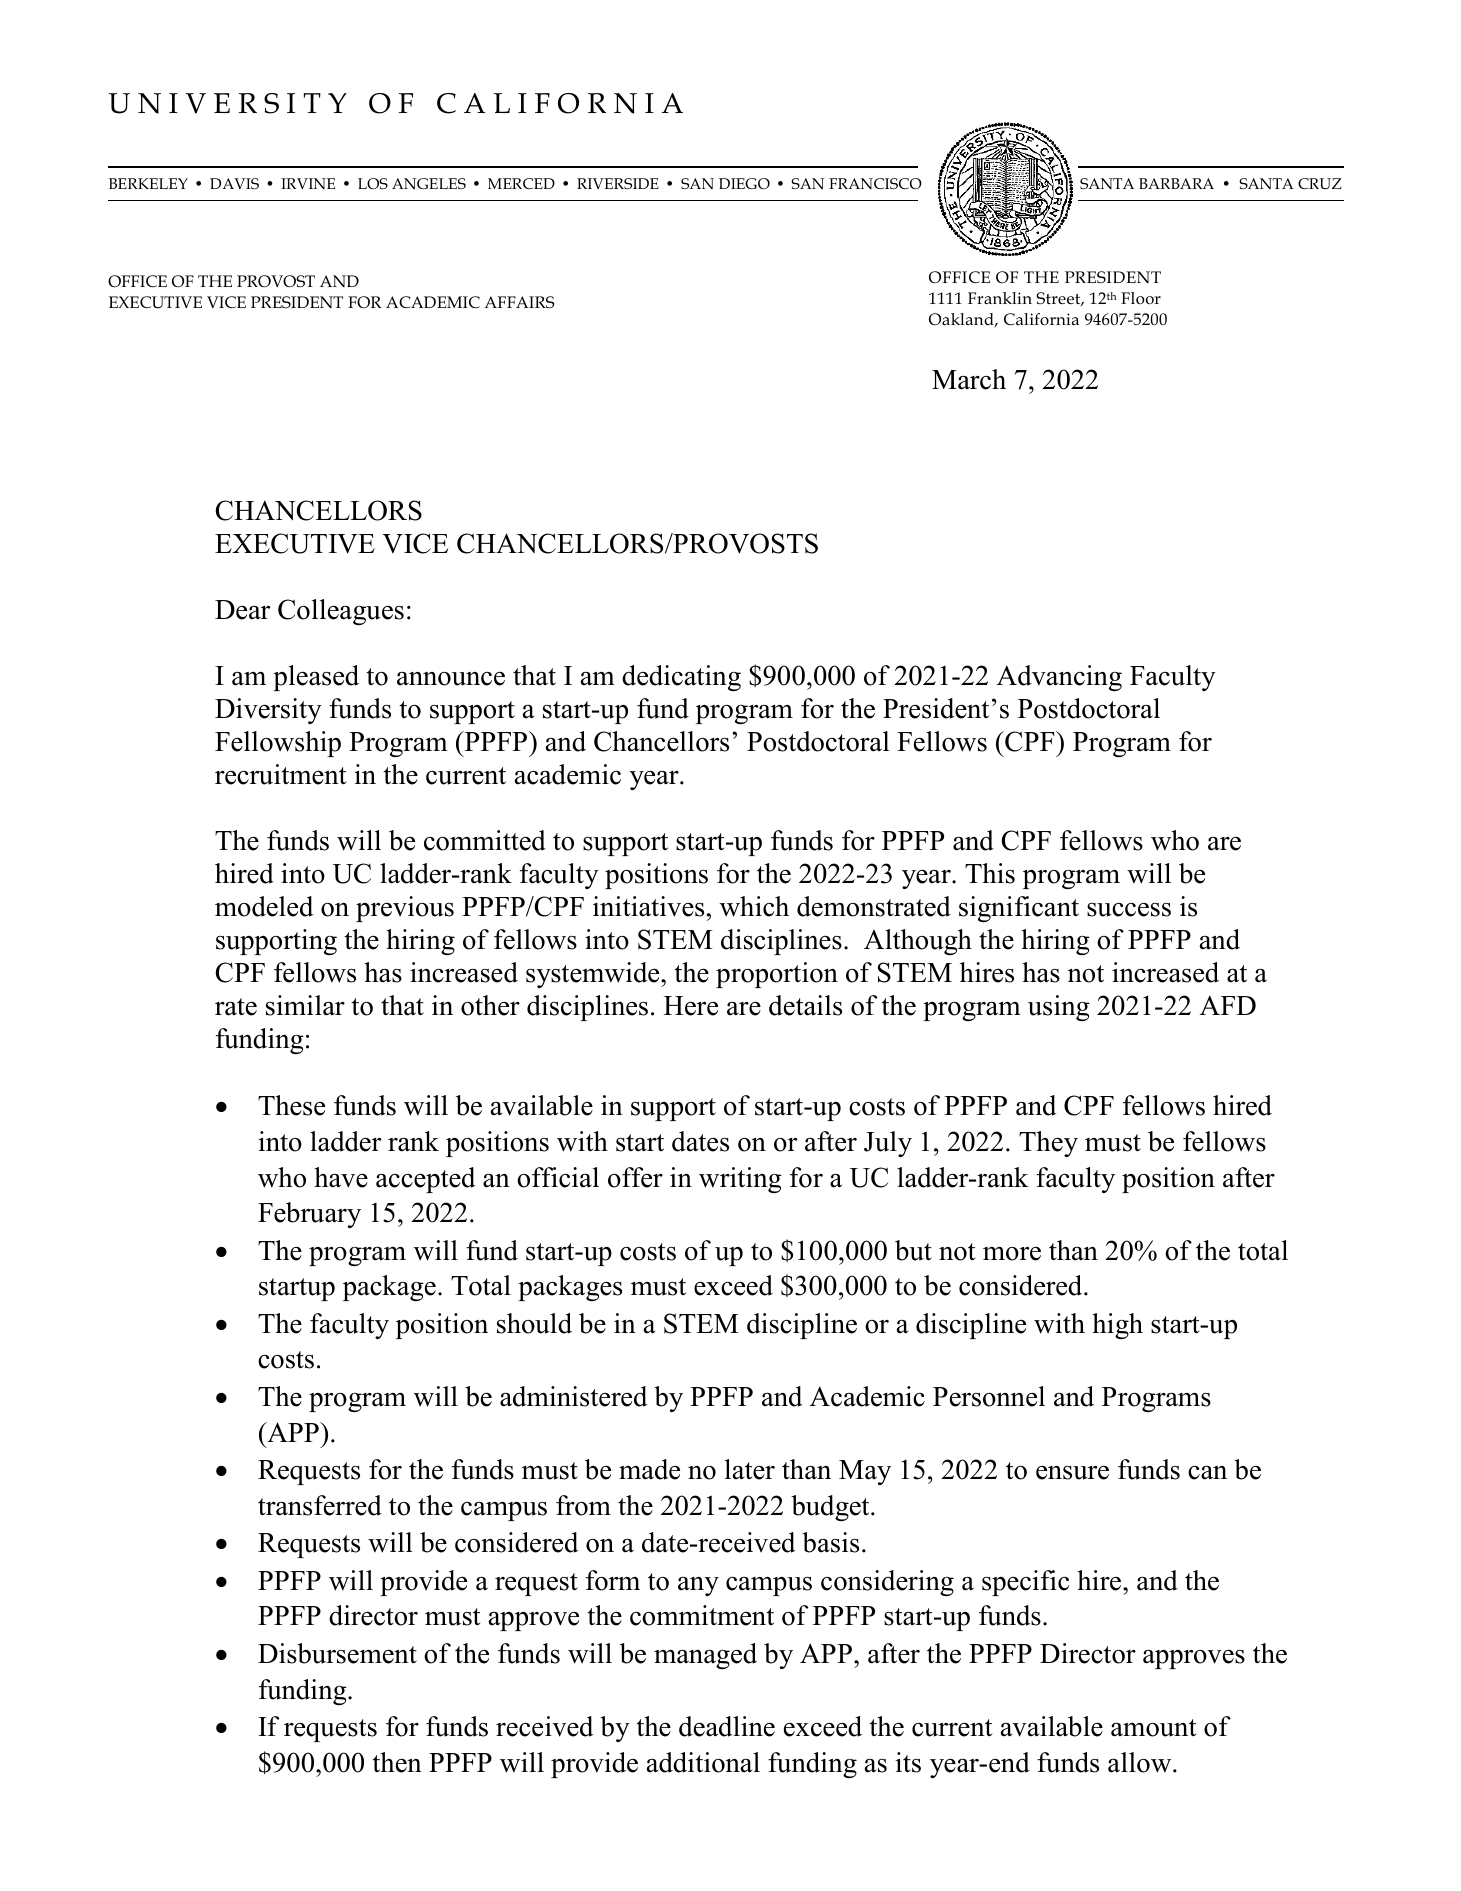 This screenshot has width=1461, height=1891. I want to click on Disbursement, so click(337, 1653).
